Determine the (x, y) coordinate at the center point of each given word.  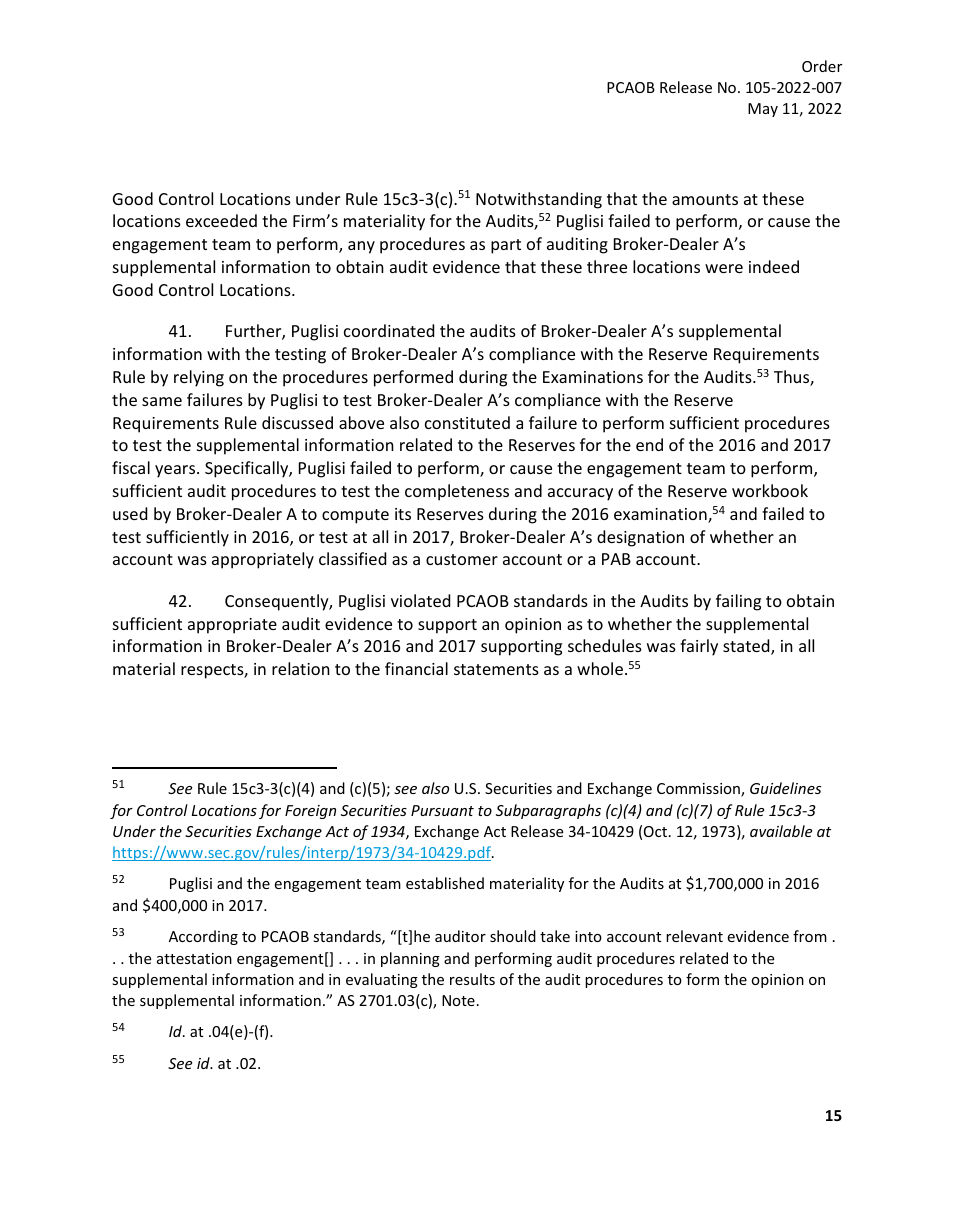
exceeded (221, 220)
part (506, 246)
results (472, 979)
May (763, 110)
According (203, 937)
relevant (694, 936)
